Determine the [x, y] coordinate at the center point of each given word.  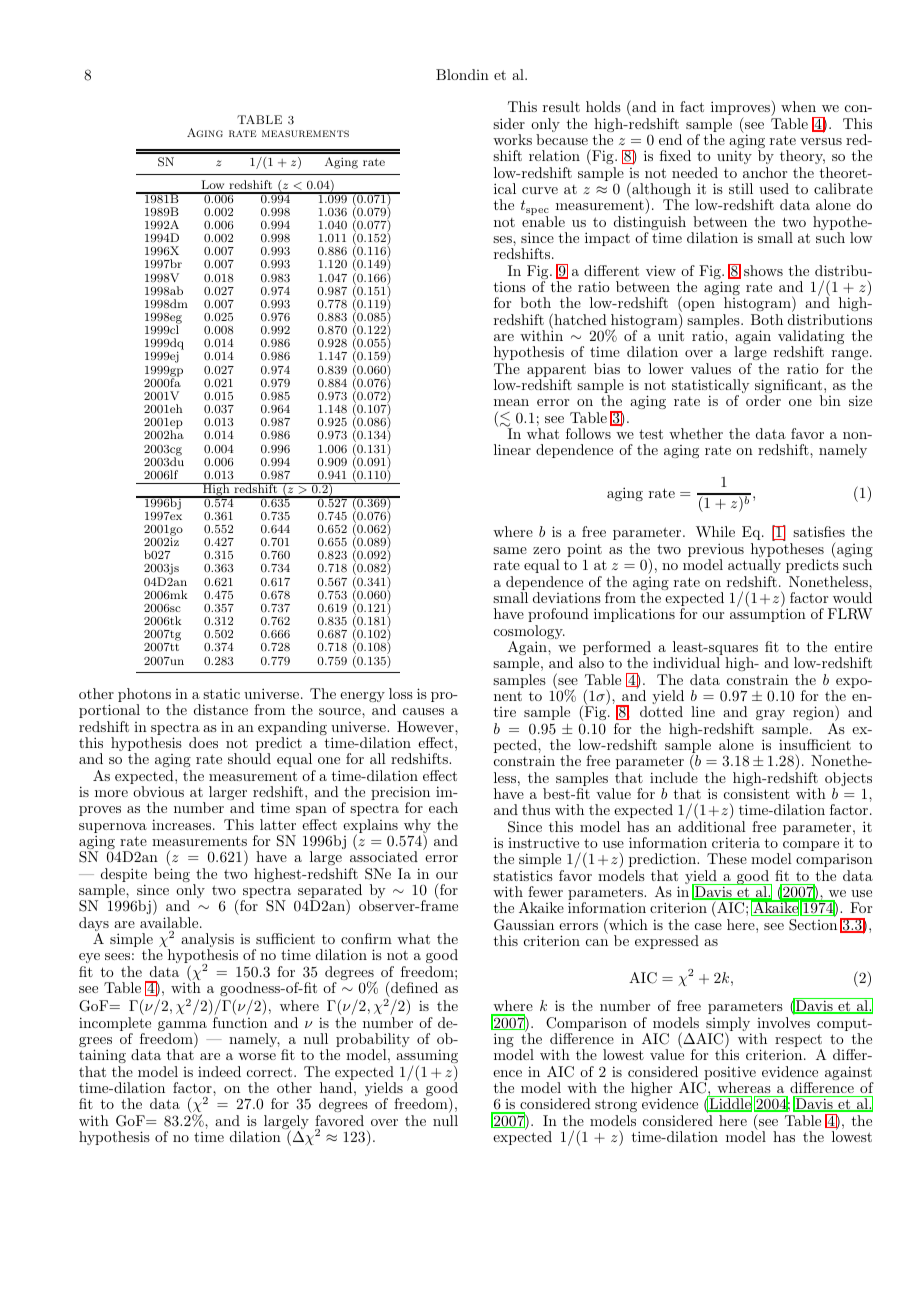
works [512, 139]
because [562, 139]
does [203, 742]
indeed [219, 1071]
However [426, 726]
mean [511, 402]
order [763, 400]
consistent [757, 793]
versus [821, 141]
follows [588, 433]
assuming [427, 1056]
